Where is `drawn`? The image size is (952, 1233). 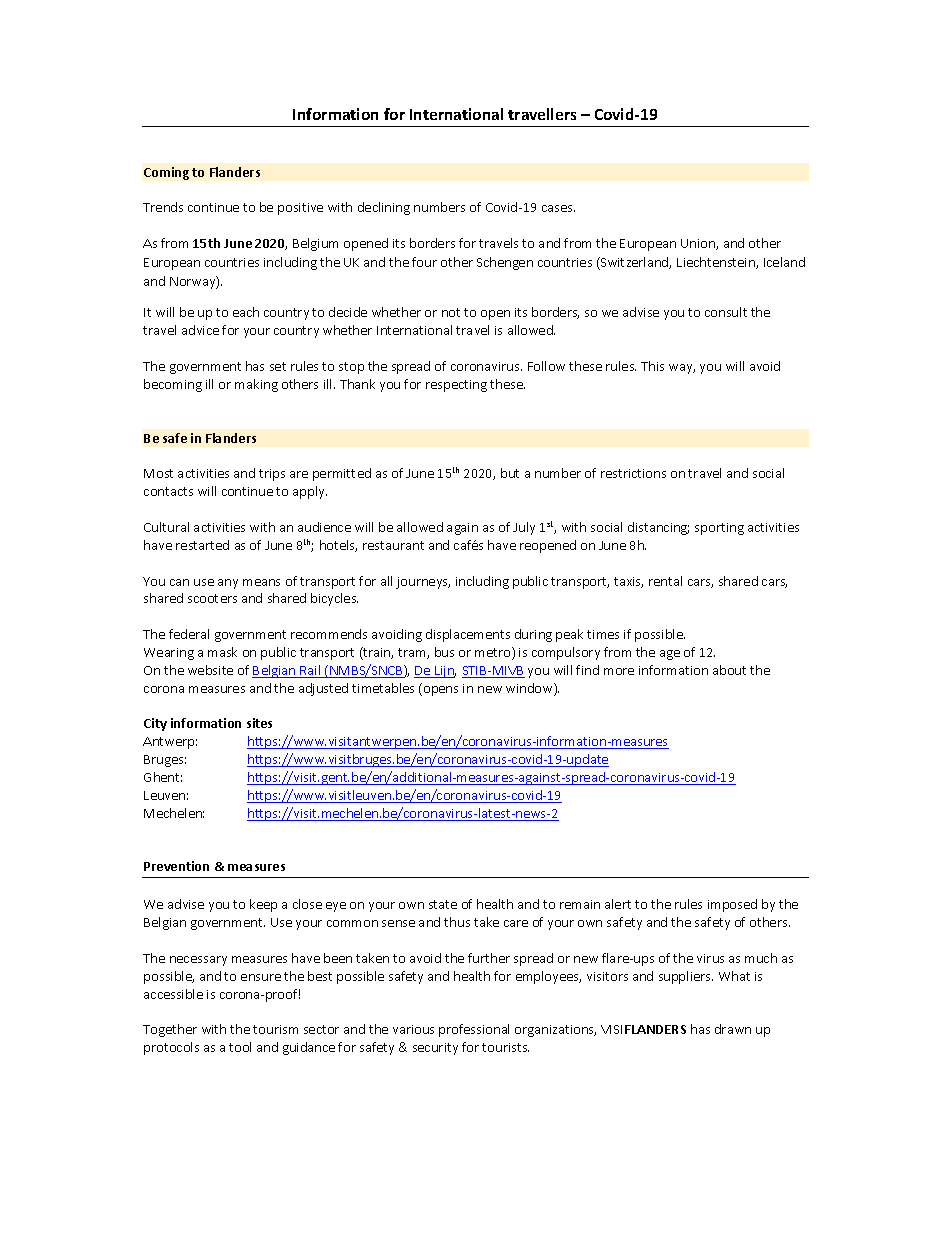 drawn is located at coordinates (733, 1029).
